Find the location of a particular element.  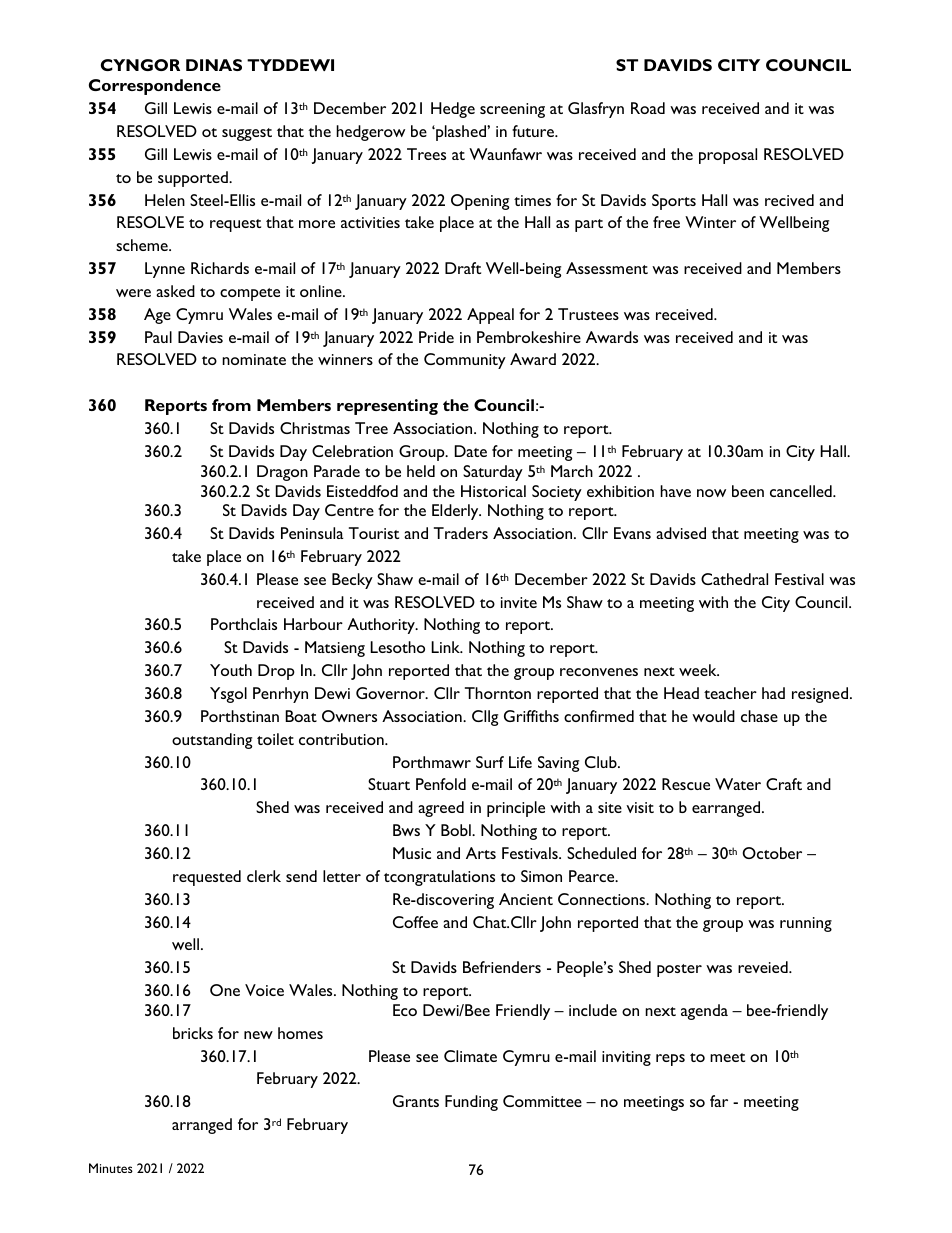

Arts is located at coordinates (481, 853).
